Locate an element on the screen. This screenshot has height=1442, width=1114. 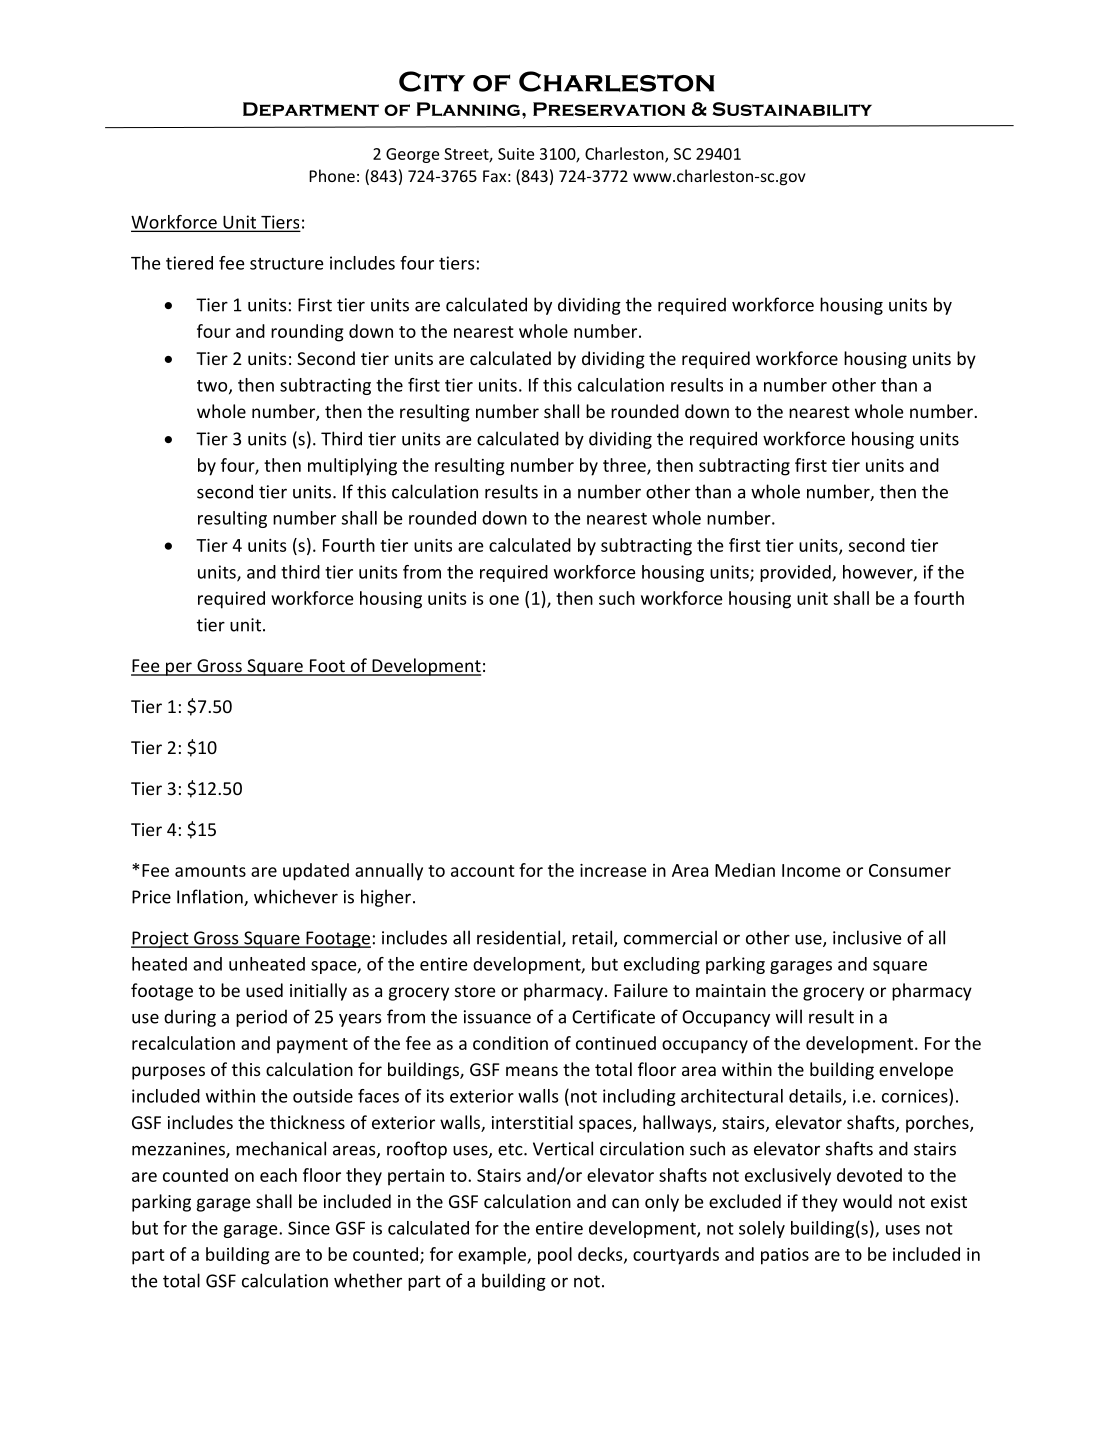
Suite is located at coordinates (516, 154).
